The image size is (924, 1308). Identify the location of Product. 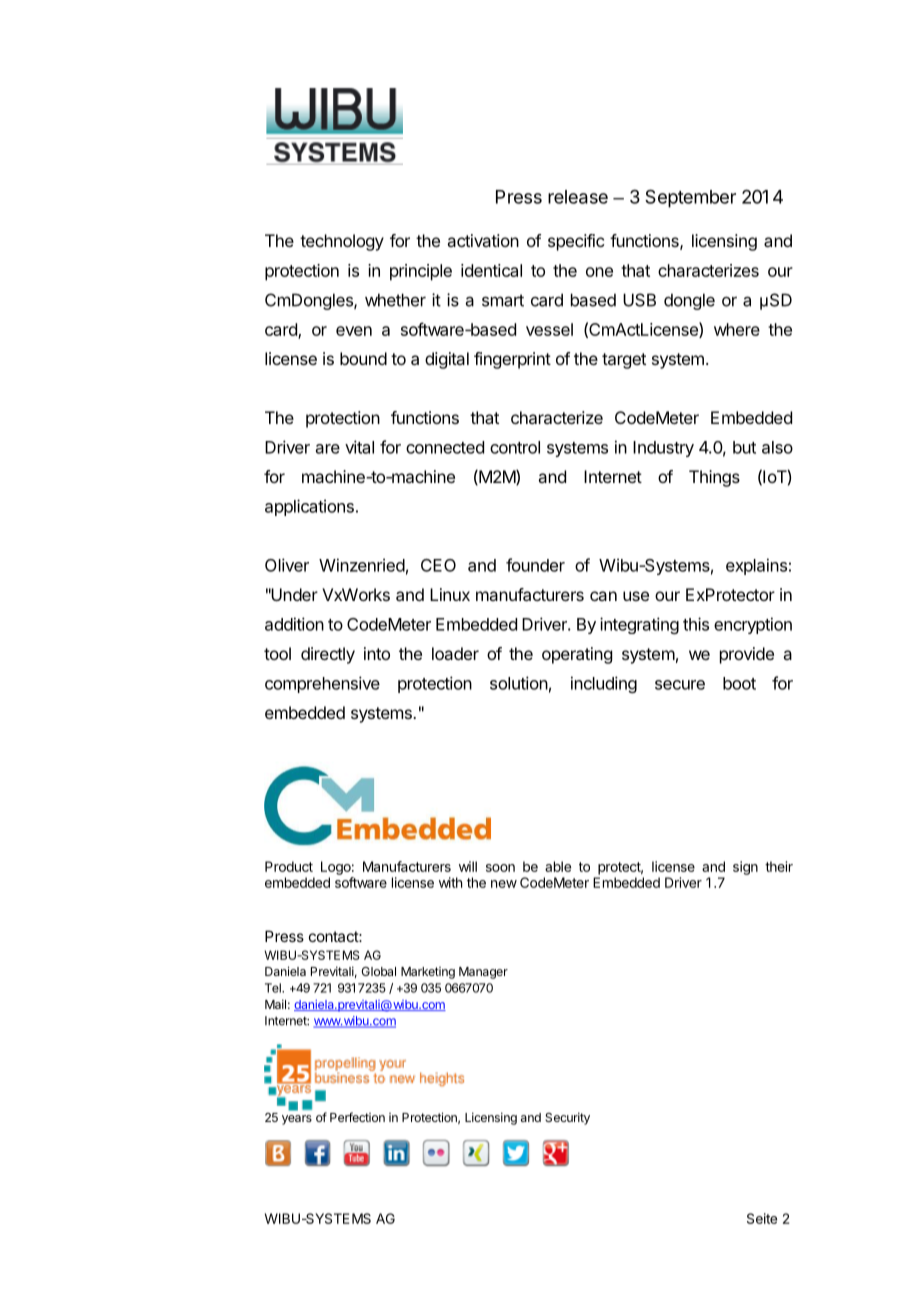
(289, 866).
